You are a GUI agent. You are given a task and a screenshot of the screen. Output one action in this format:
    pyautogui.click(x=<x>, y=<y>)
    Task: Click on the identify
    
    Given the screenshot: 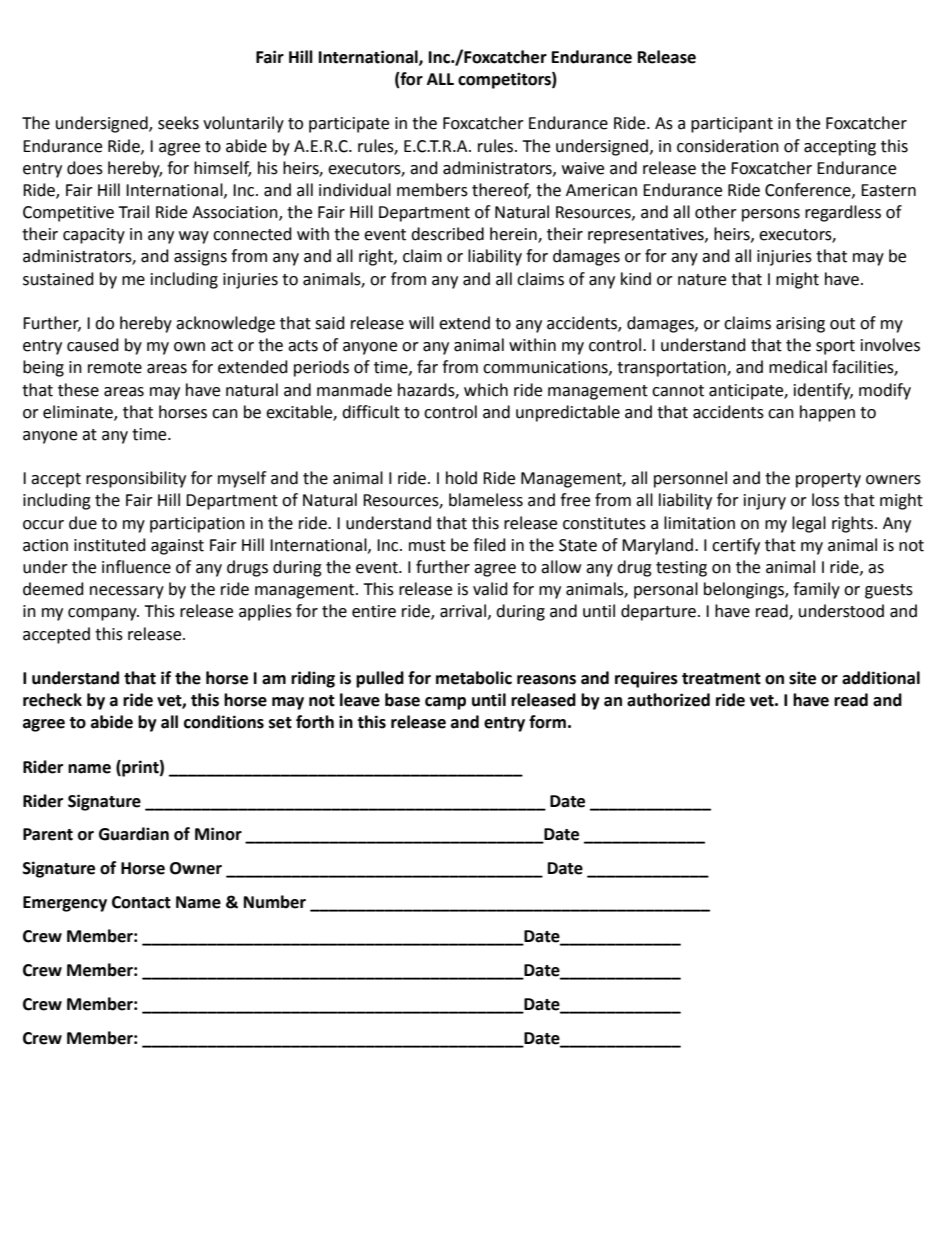 What is the action you would take?
    pyautogui.click(x=823, y=391)
